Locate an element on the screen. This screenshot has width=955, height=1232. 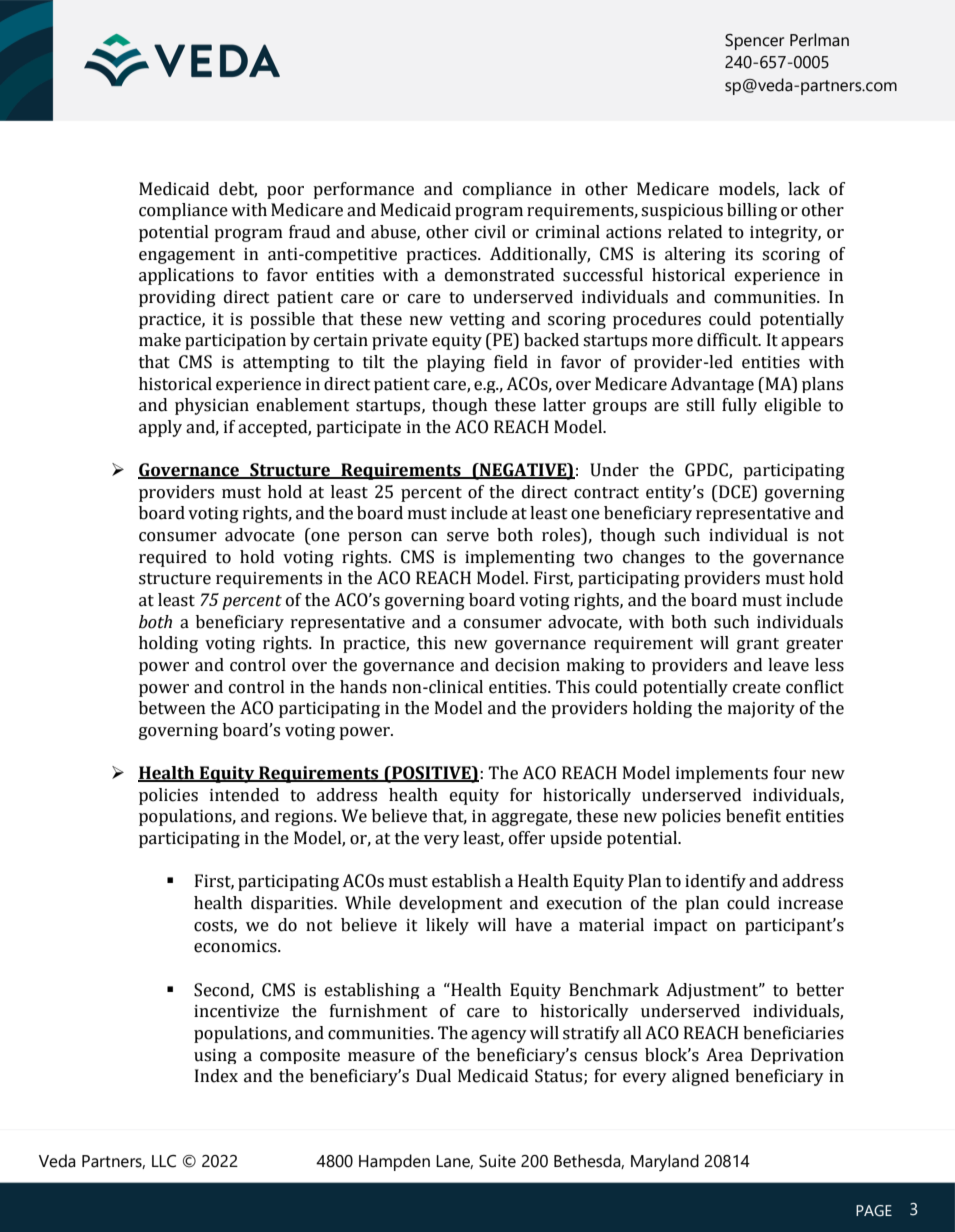
Suite is located at coordinates (497, 1161).
